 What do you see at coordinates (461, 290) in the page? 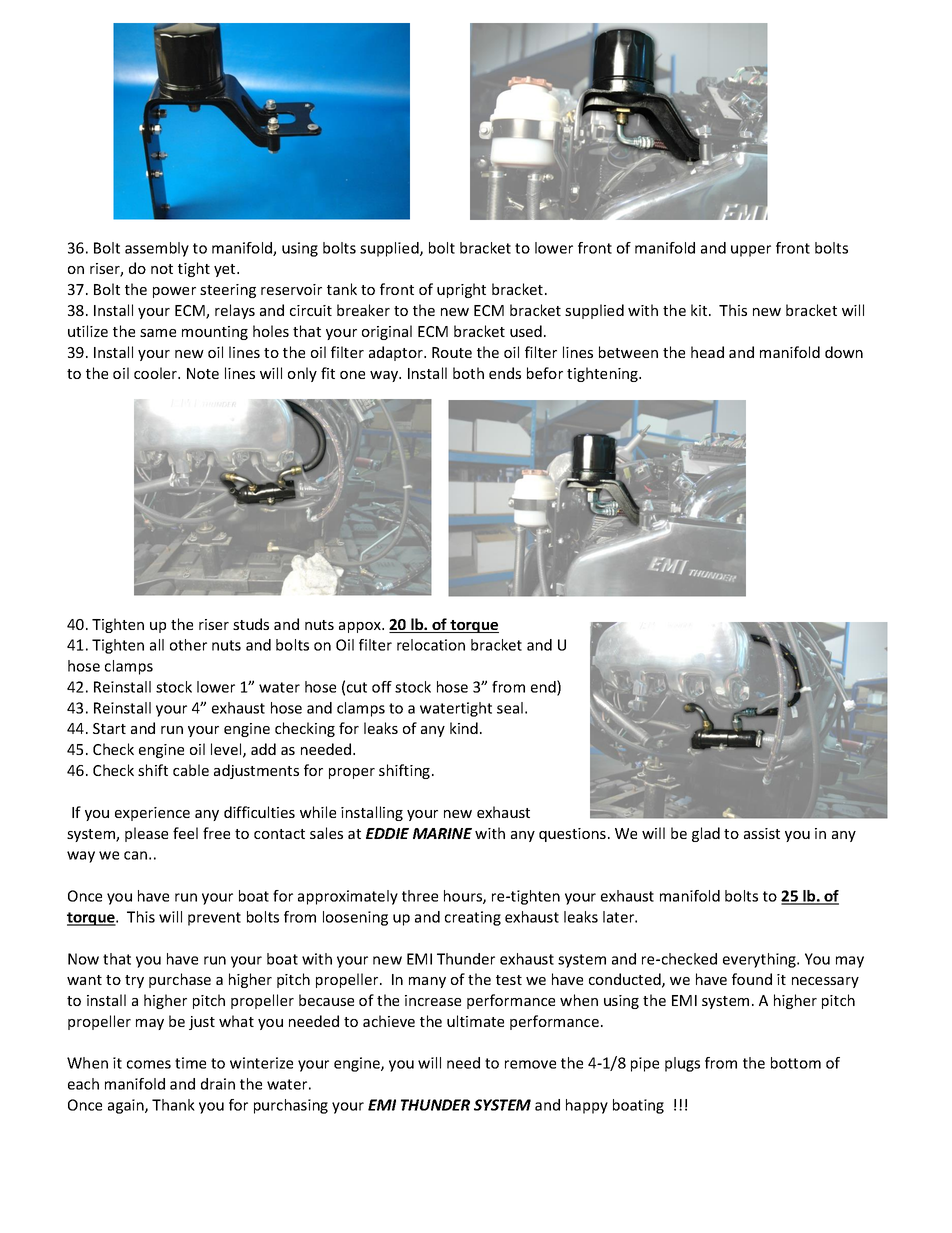
I see `upright` at bounding box center [461, 290].
